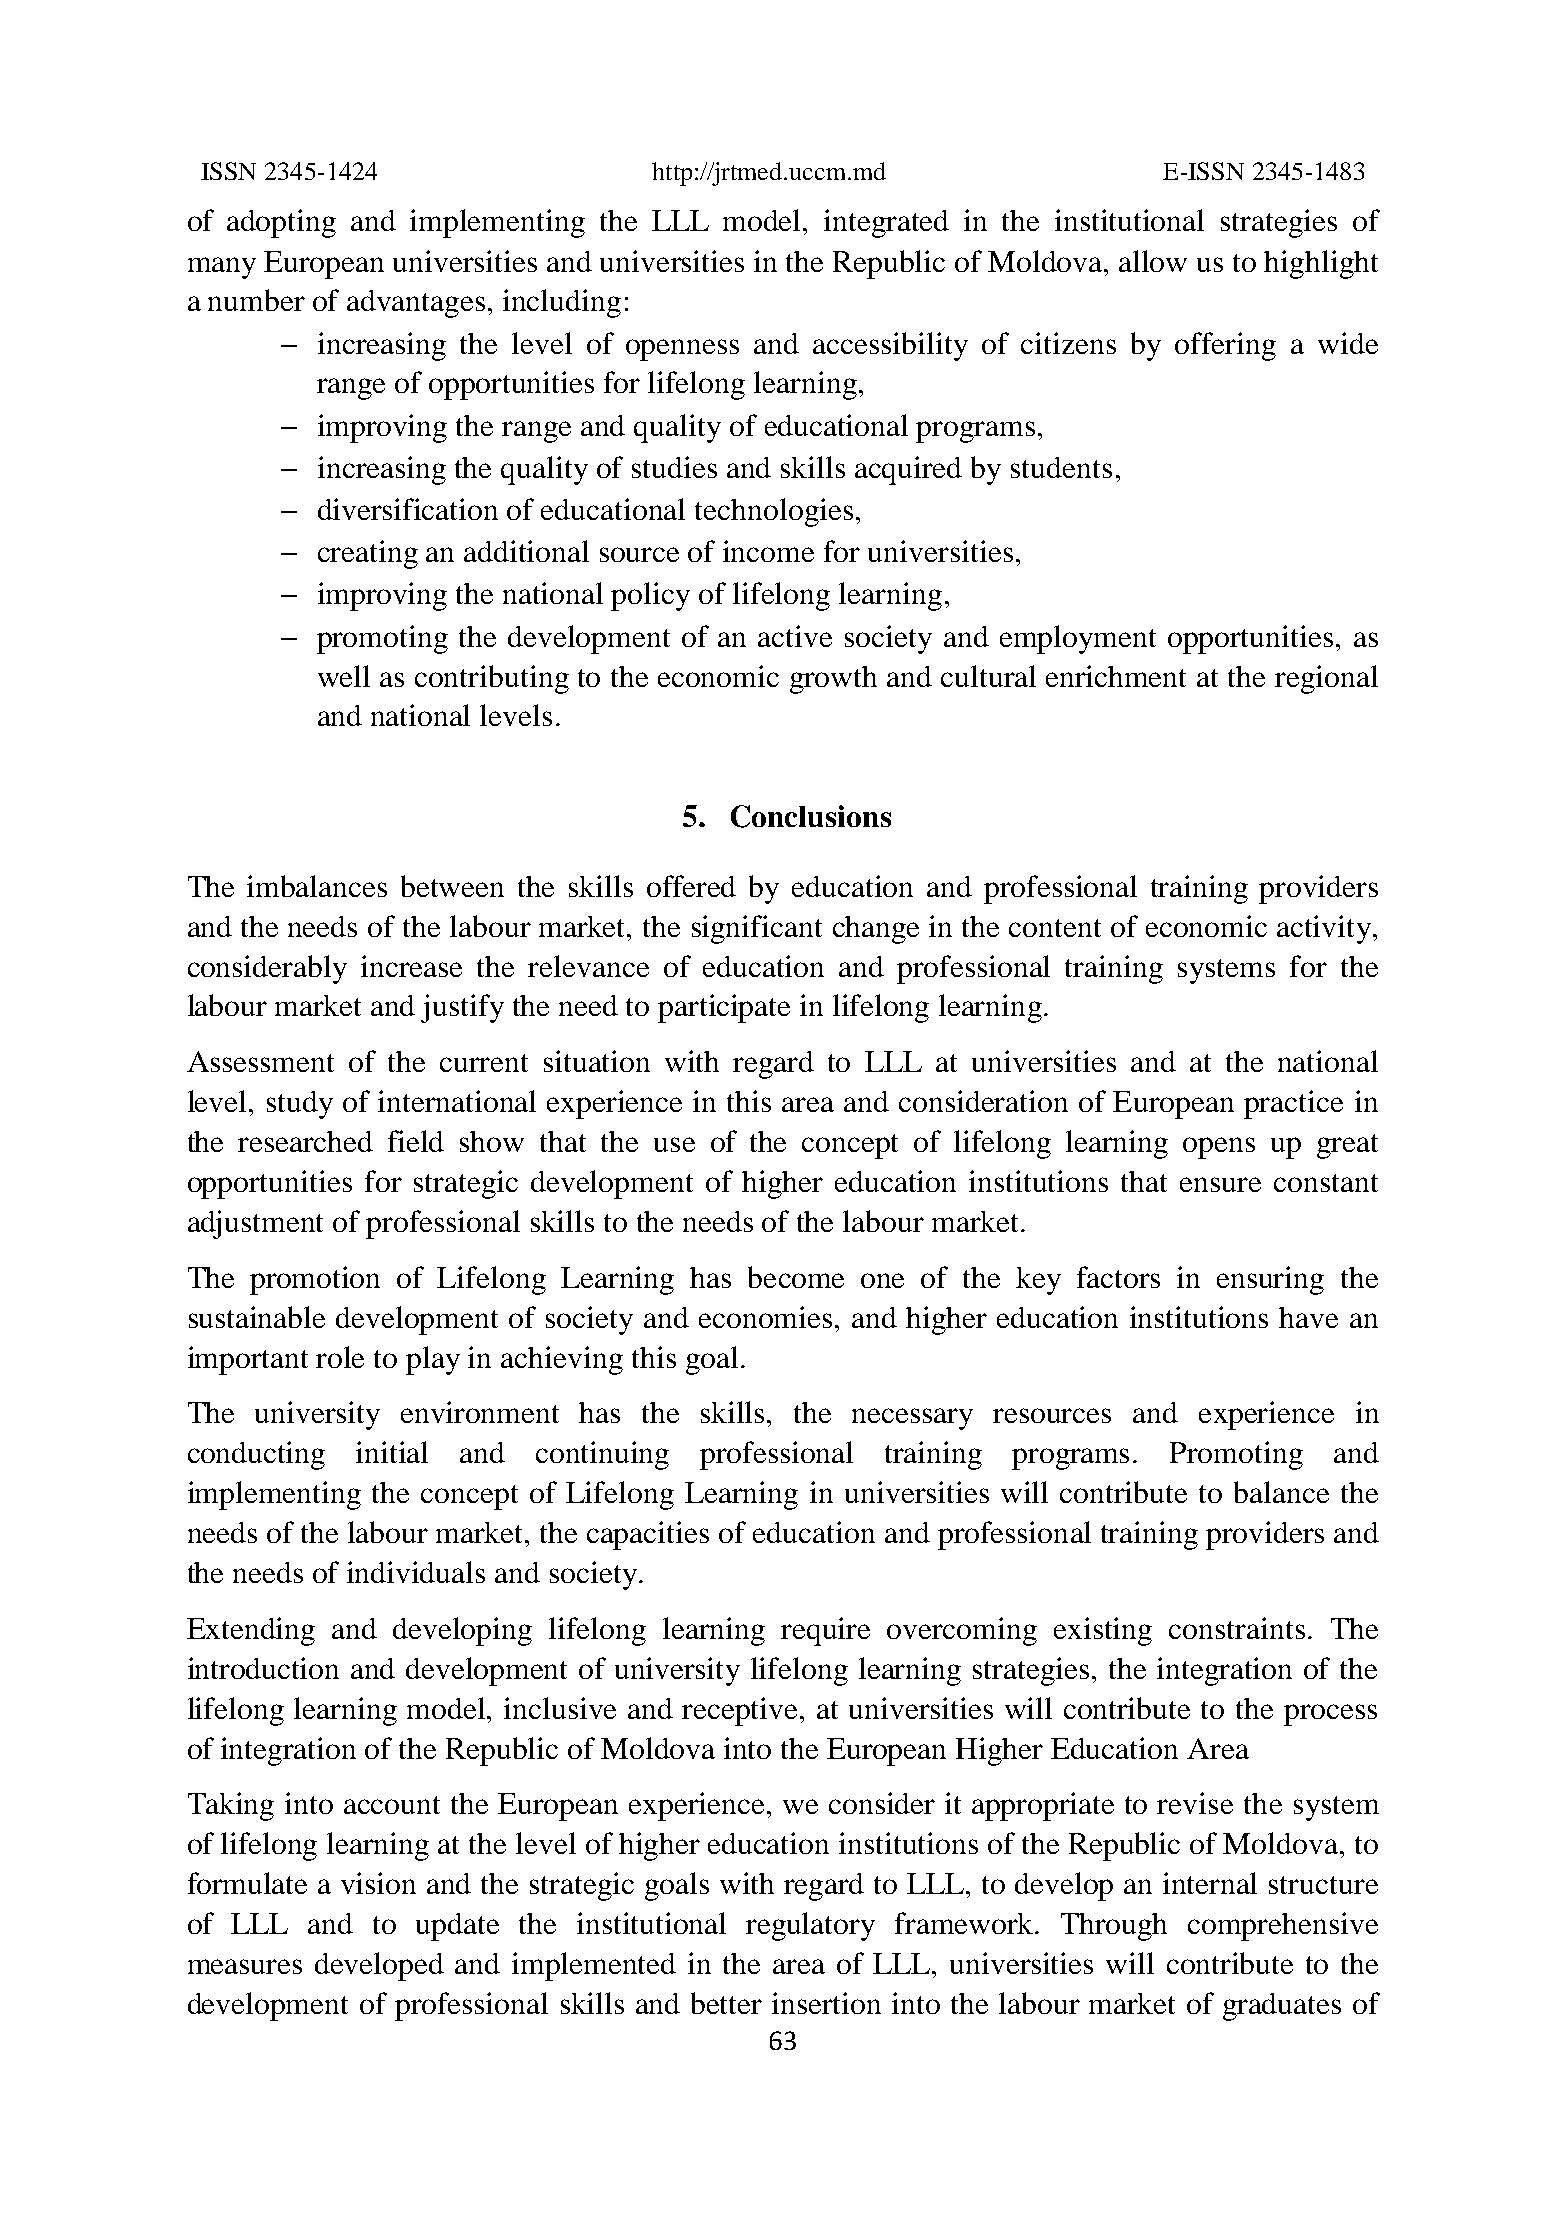 The image size is (1566, 2215). I want to click on use, so click(674, 1144).
